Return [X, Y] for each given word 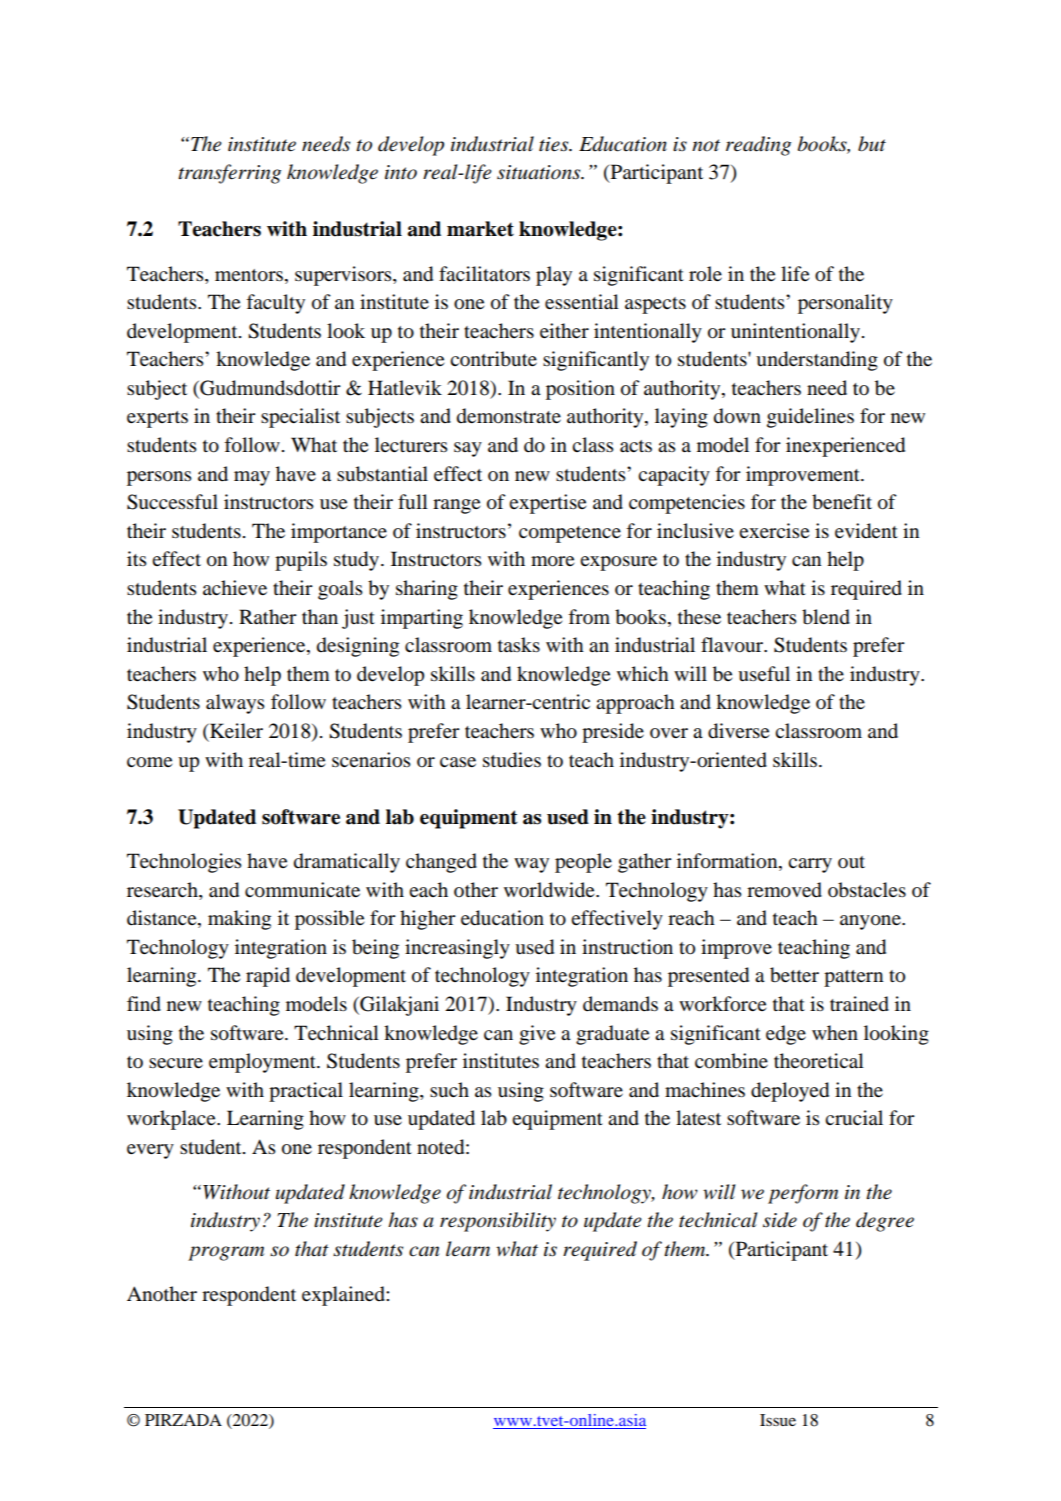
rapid [268, 977]
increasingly [457, 949]
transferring [229, 174]
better [794, 975]
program [226, 1253]
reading [758, 146]
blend [826, 617]
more [552, 561]
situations [540, 172]
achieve [235, 587]
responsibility [498, 1222]
